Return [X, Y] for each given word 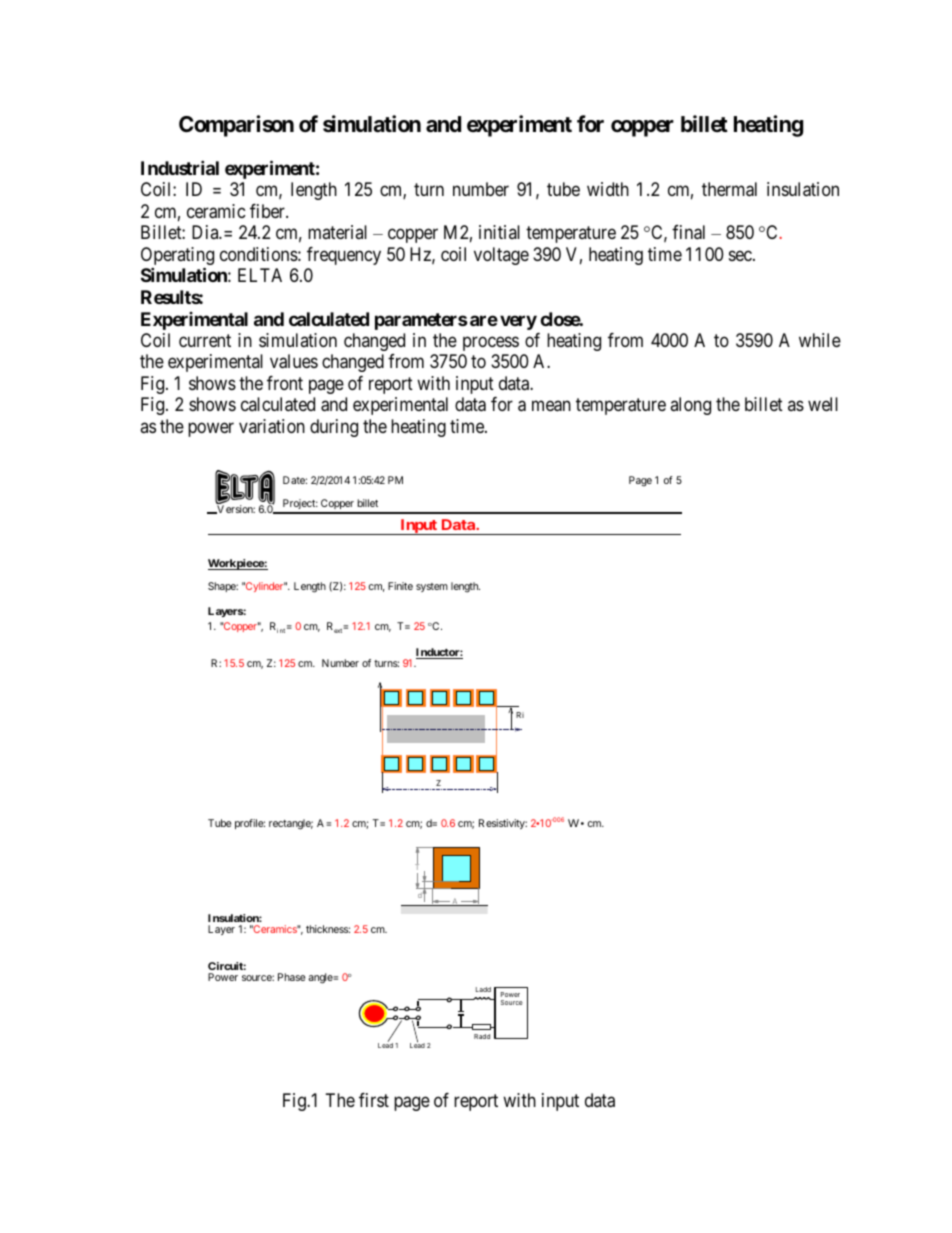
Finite [400, 586]
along [690, 406]
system [432, 587]
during [334, 428]
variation [272, 426]
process [491, 343]
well [823, 404]
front [285, 383]
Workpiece [236, 564]
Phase [291, 977]
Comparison [236, 126]
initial [499, 232]
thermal [729, 189]
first [374, 1100]
